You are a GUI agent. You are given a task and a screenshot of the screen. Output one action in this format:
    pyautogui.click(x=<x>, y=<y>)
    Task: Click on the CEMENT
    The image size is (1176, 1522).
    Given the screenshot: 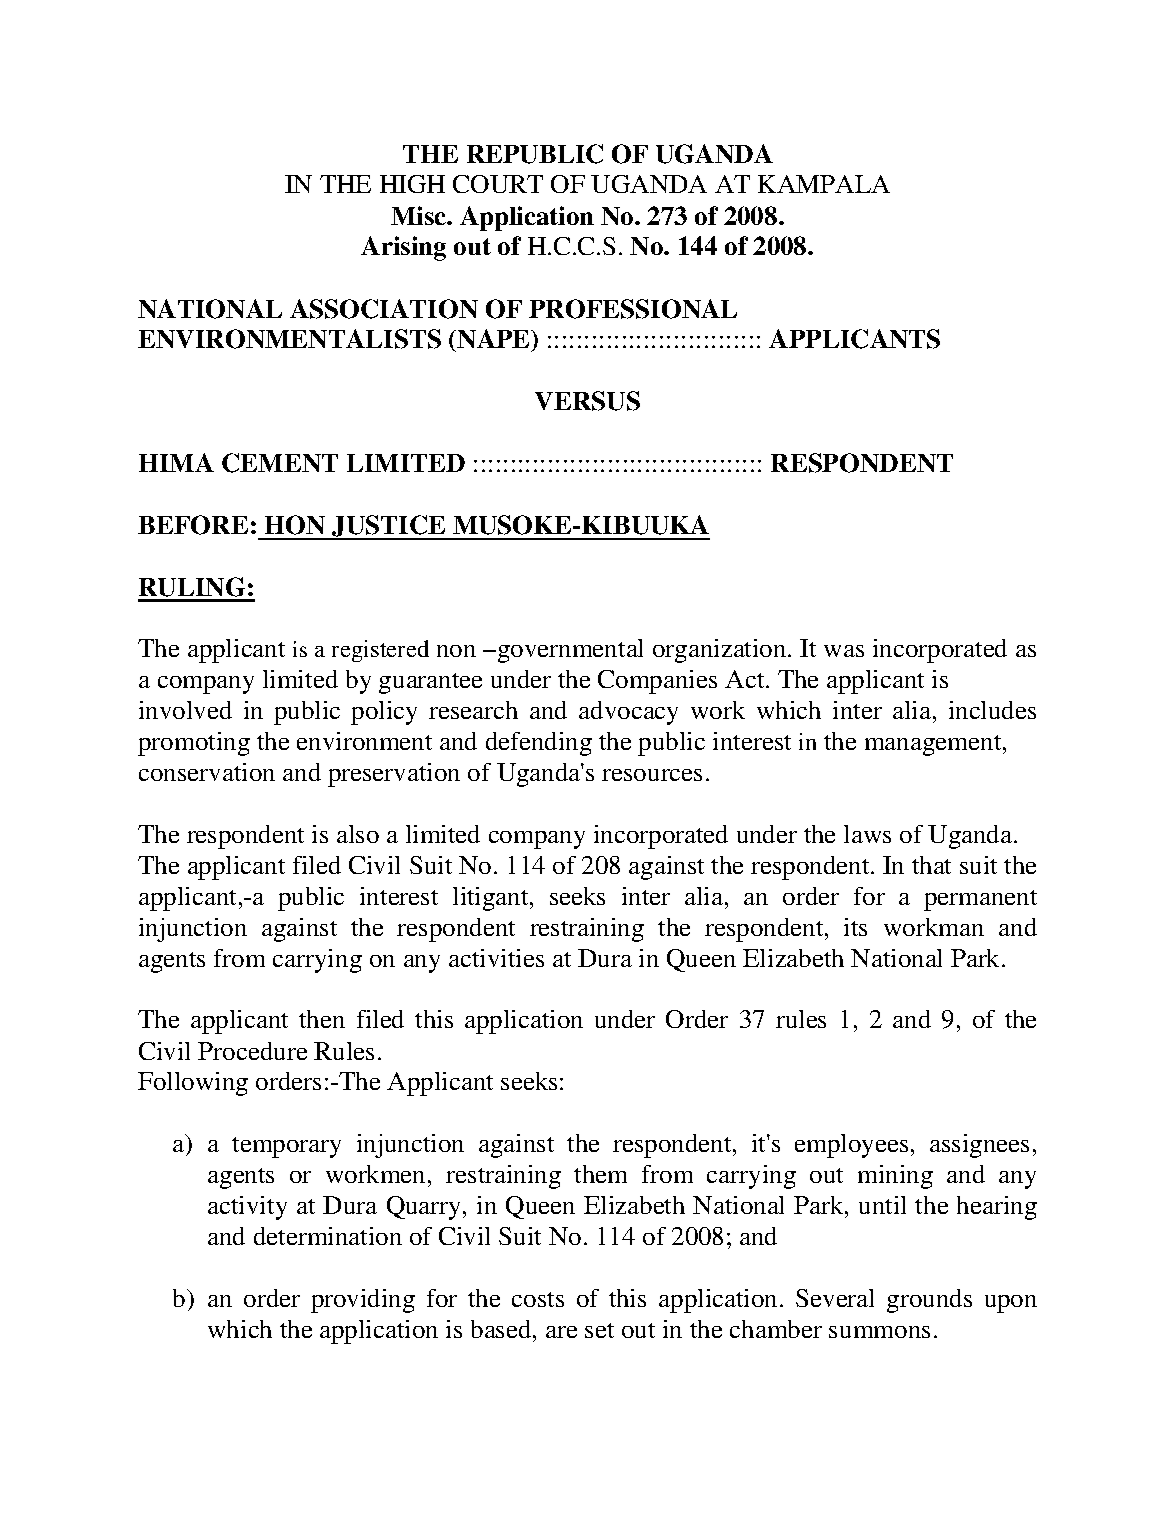 What is the action you would take?
    pyautogui.click(x=280, y=463)
